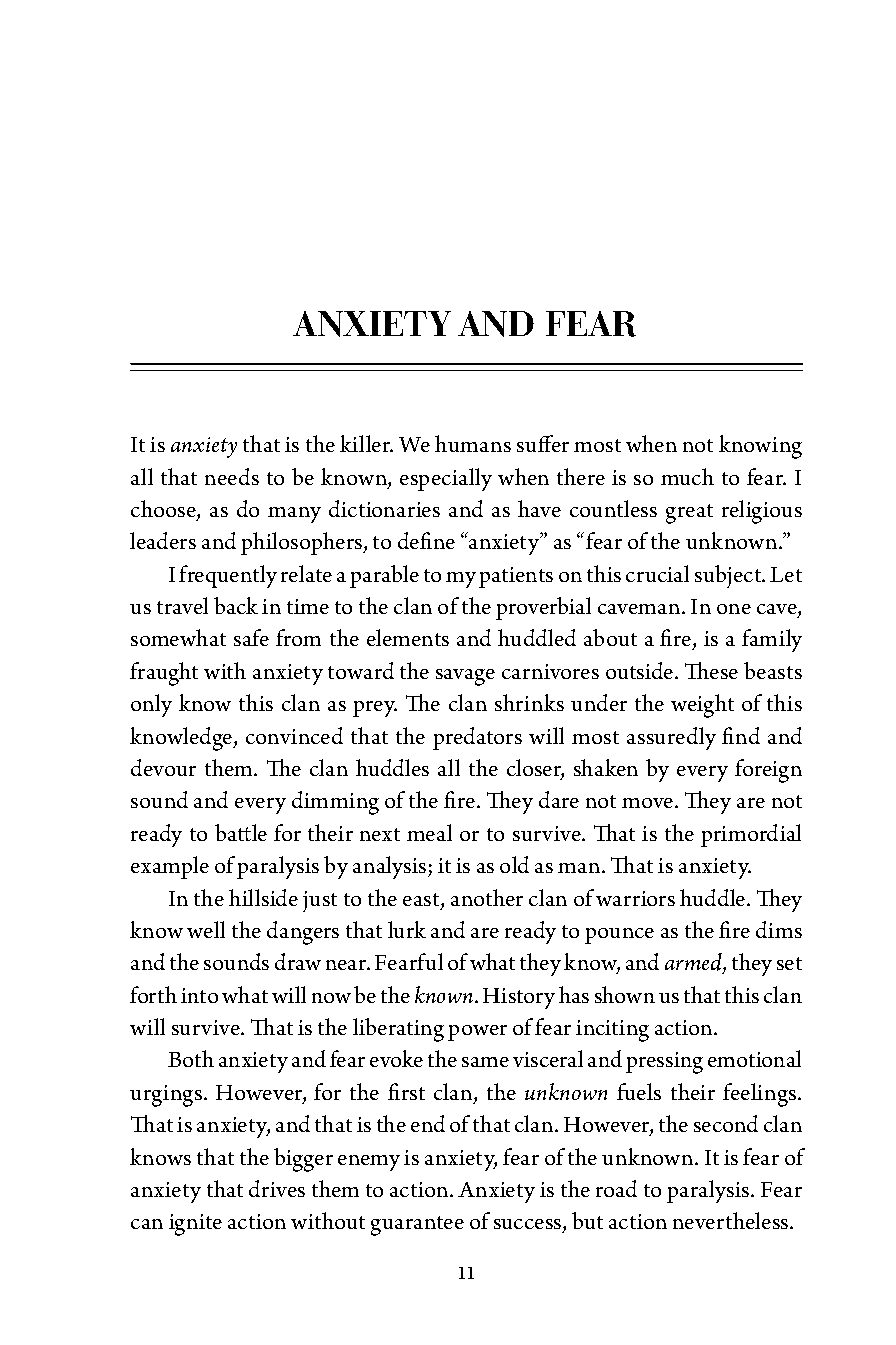  Describe the element at coordinates (732, 1220) in the screenshot. I see `nevertheless` at that location.
